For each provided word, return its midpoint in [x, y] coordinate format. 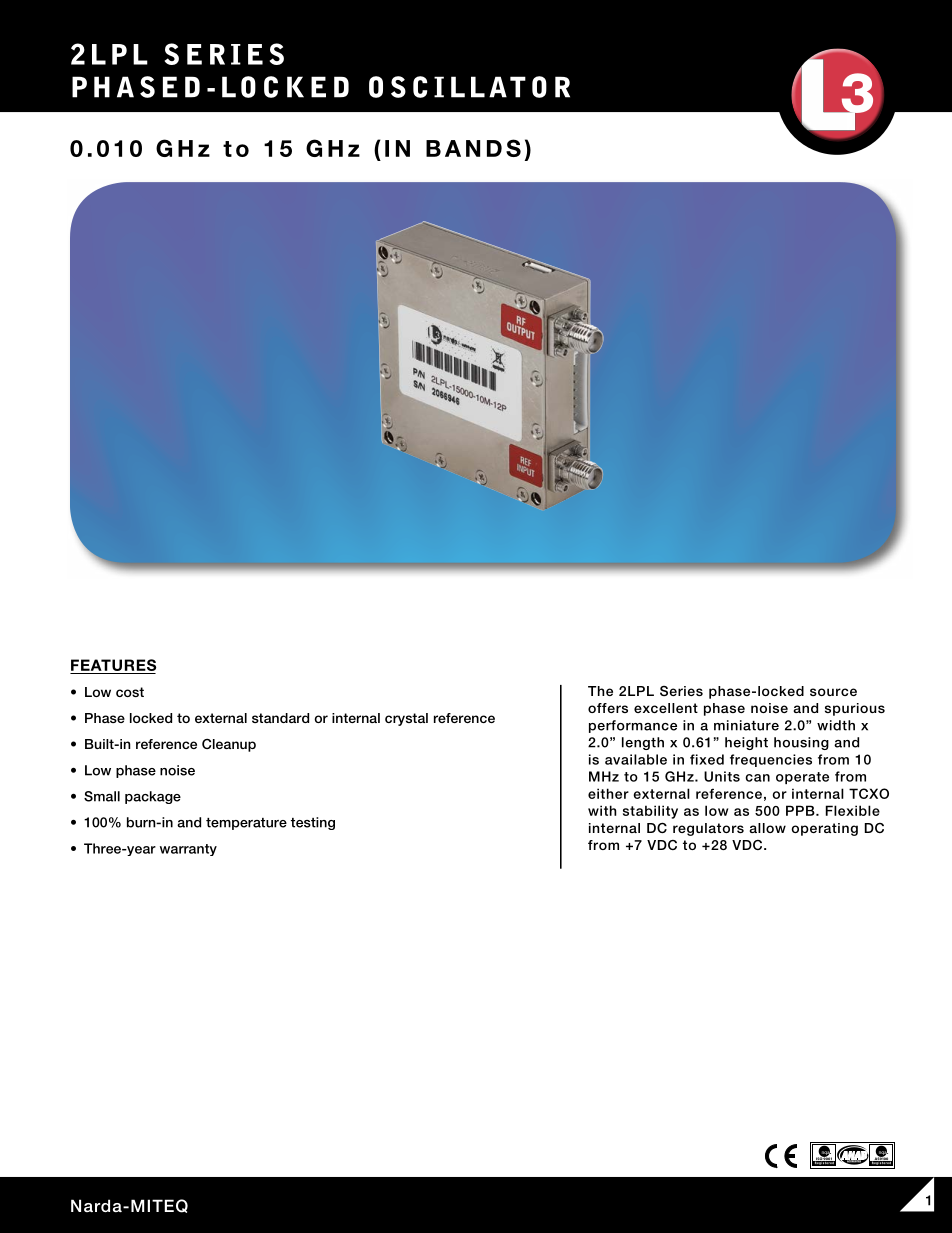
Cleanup [229, 745]
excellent [666, 708]
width [836, 725]
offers [608, 708]
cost [130, 692]
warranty [188, 850]
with [602, 810]
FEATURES [113, 666]
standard [280, 718]
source [833, 692]
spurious [855, 709]
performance [633, 726]
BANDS [473, 148]
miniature [746, 725]
